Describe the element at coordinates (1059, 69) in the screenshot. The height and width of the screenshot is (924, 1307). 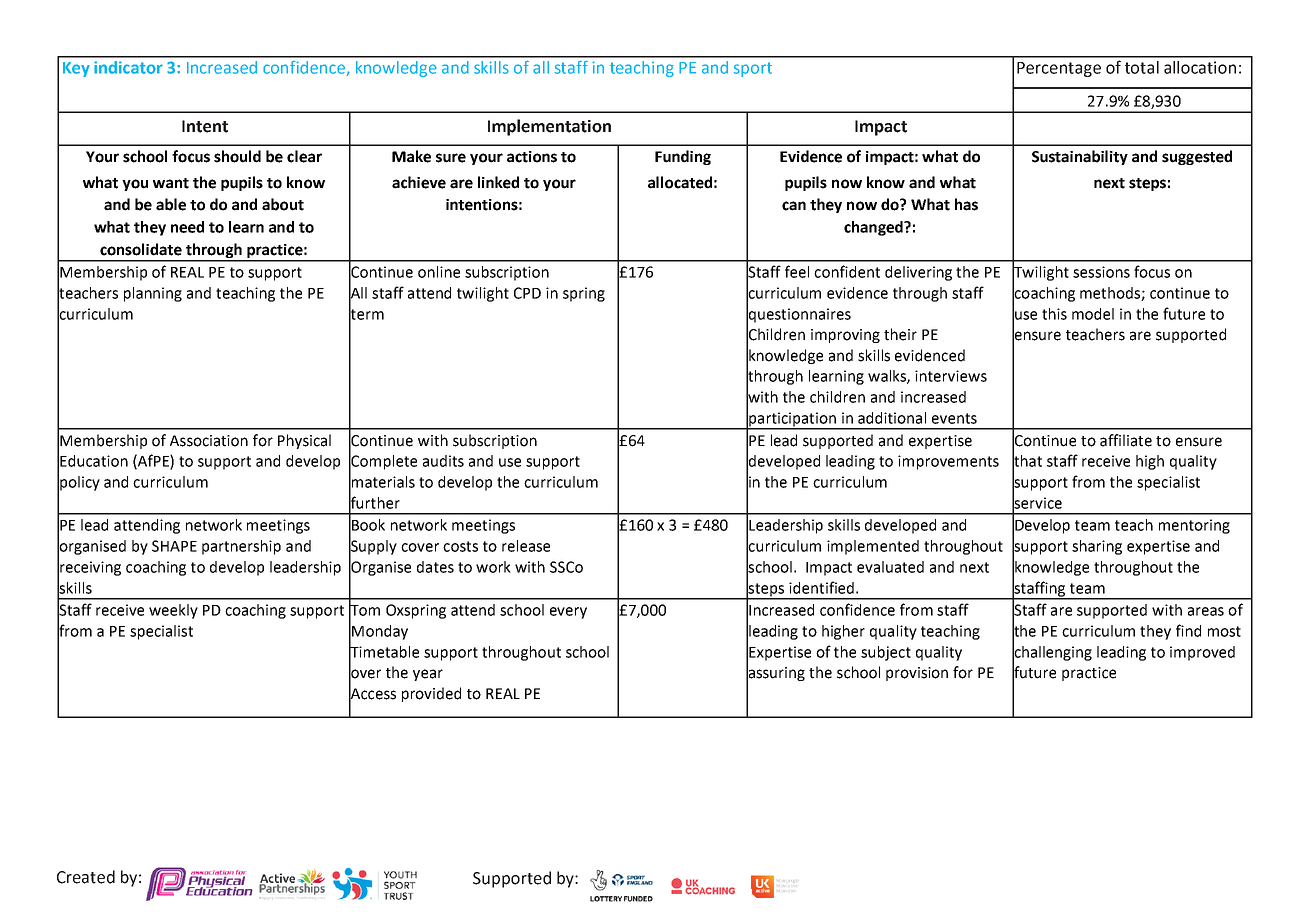
I see `Percentage` at that location.
